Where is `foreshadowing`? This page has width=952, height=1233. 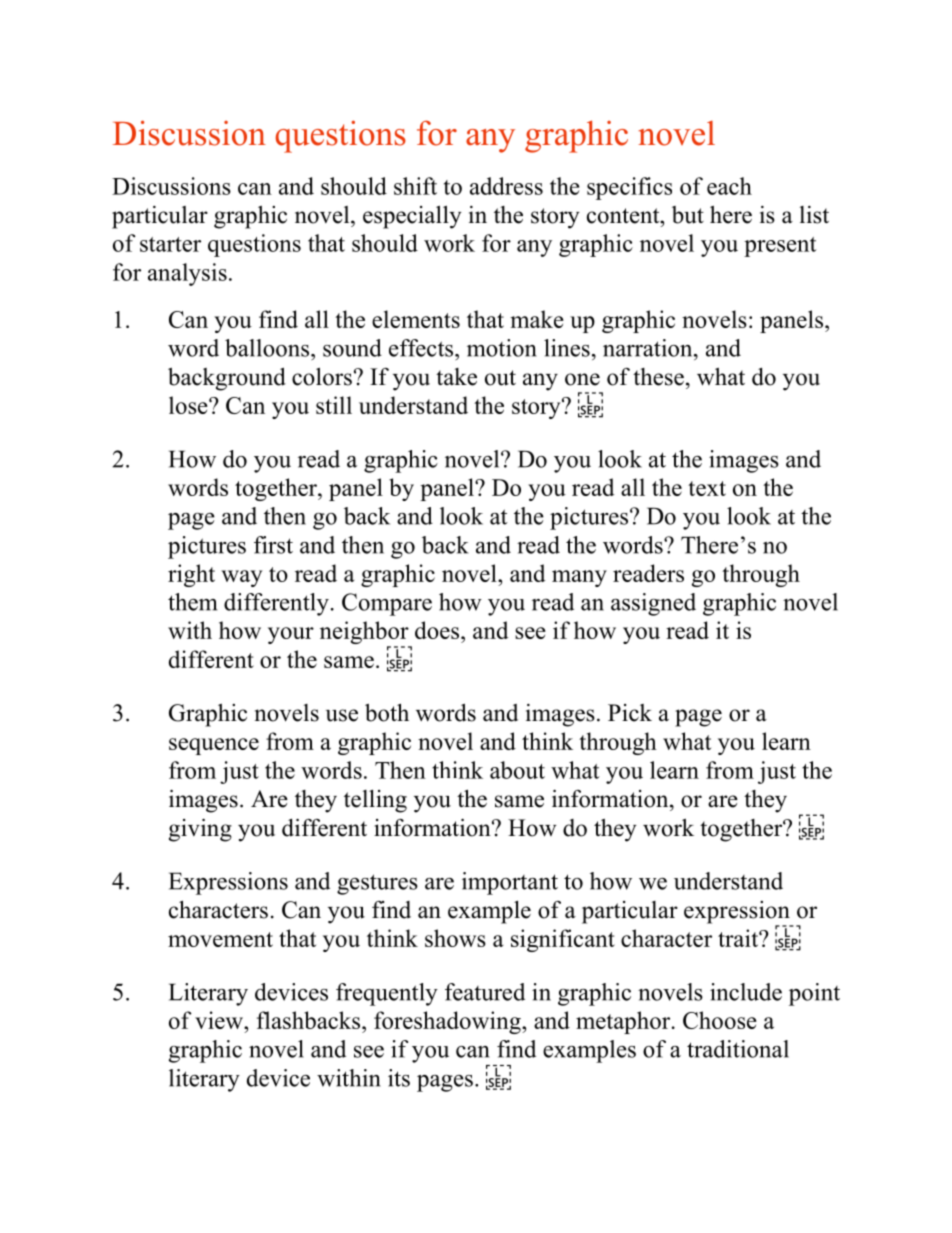
foreshadowing is located at coordinates (448, 1022).
